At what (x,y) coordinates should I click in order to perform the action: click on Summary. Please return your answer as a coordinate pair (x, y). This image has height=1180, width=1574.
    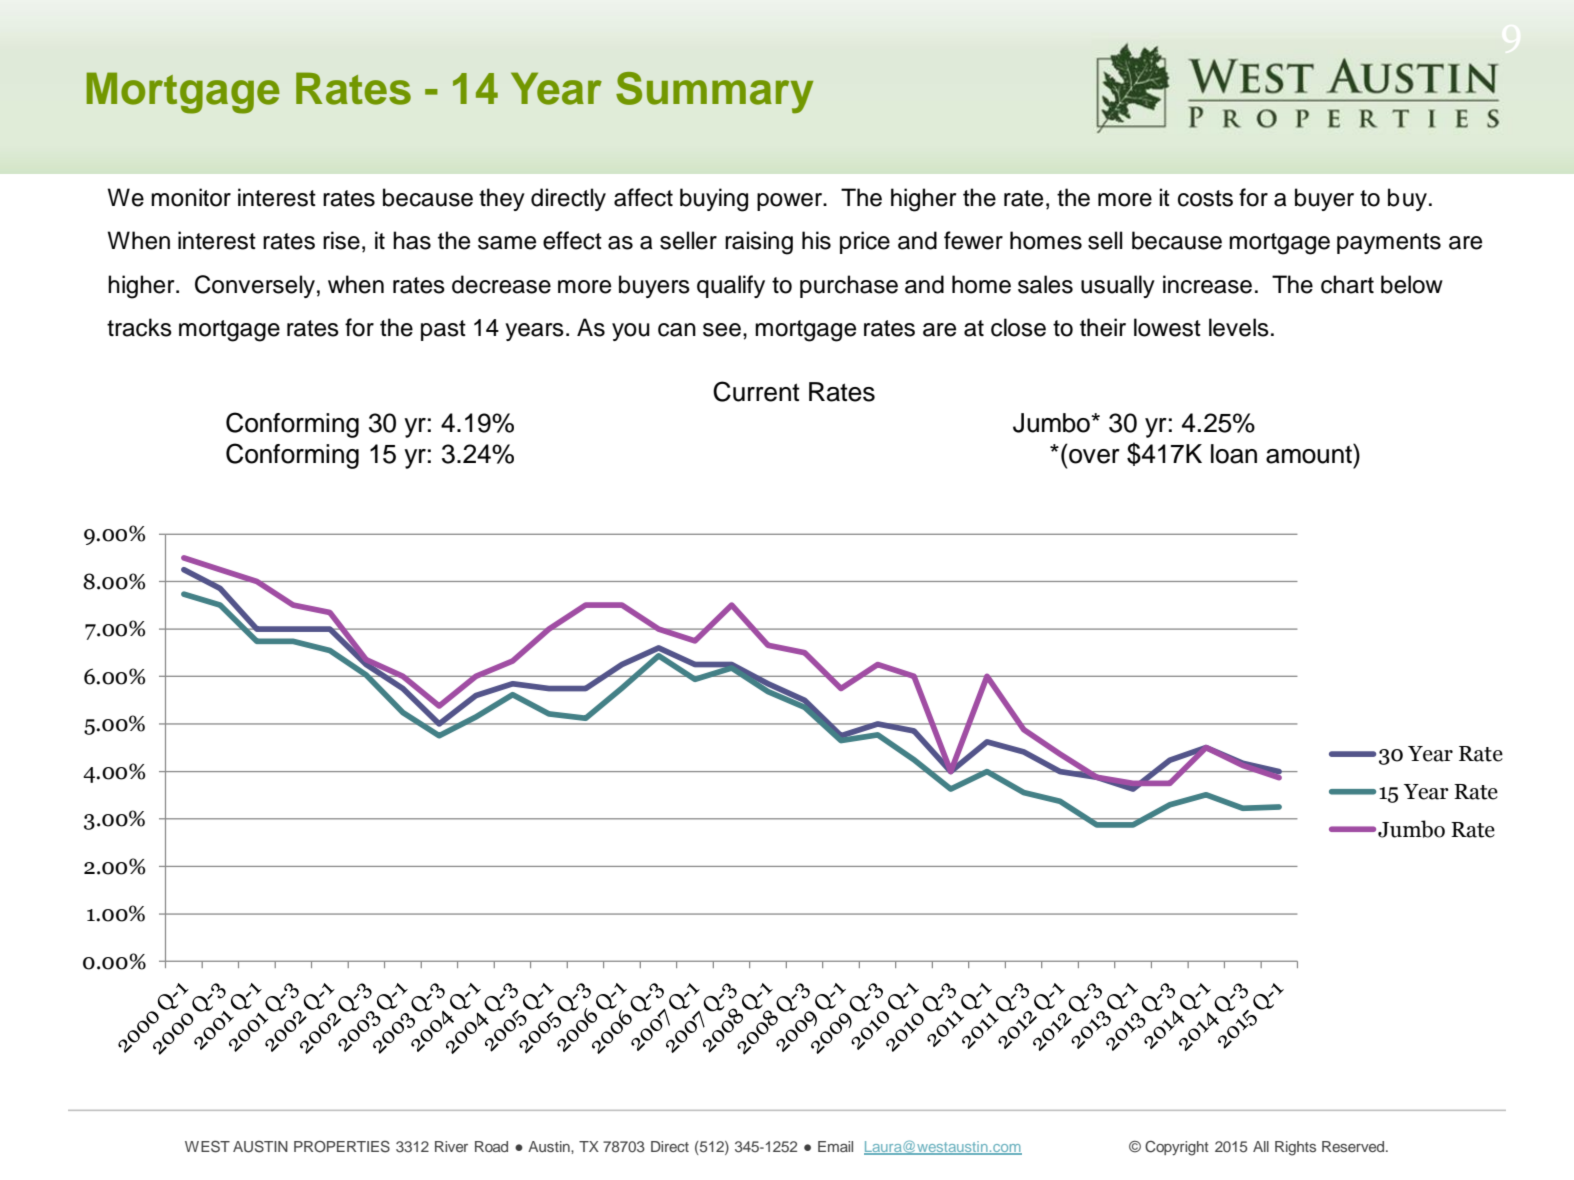
    Looking at the image, I should click on (715, 93).
